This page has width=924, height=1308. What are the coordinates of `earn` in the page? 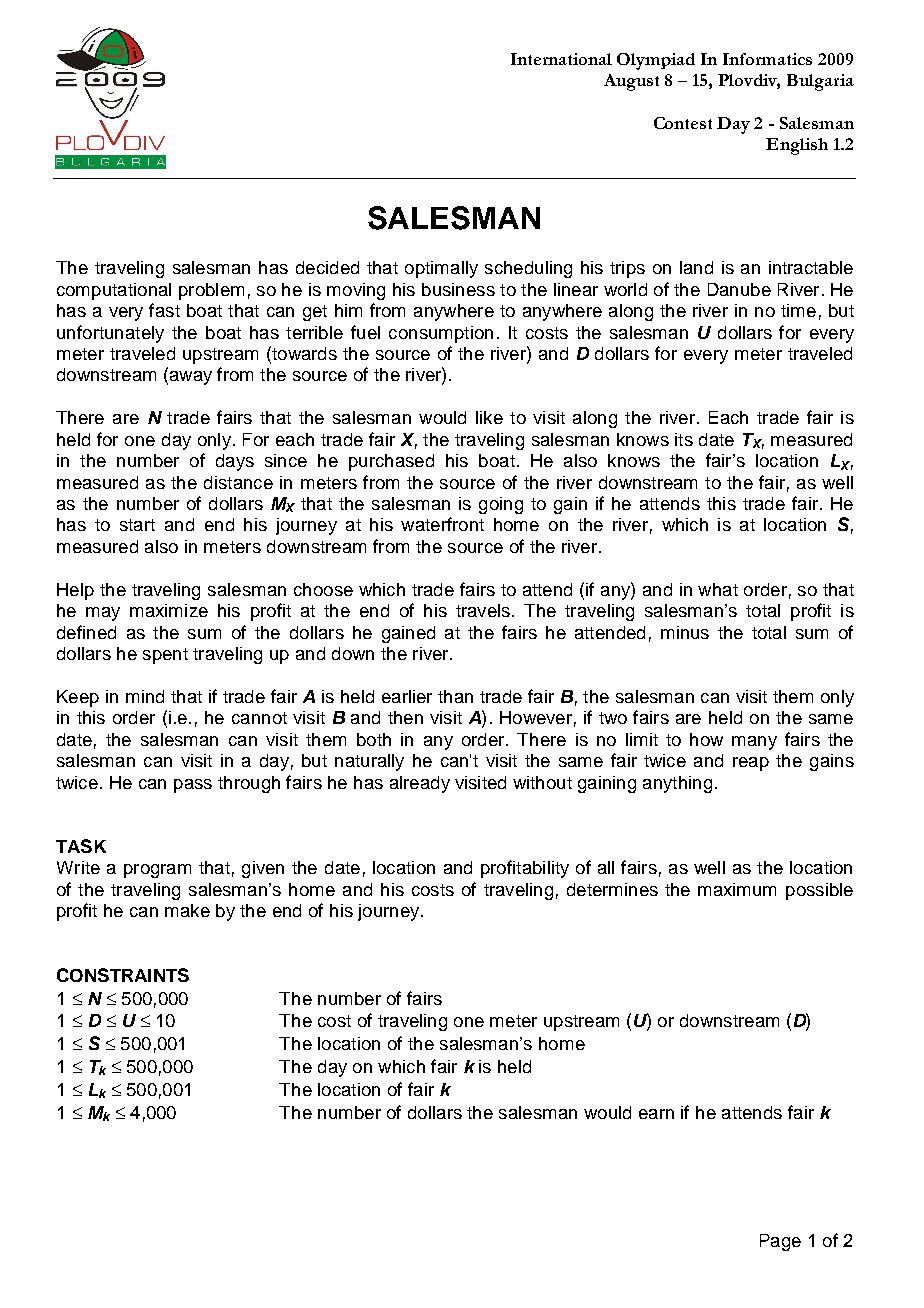 It's located at (656, 1114).
